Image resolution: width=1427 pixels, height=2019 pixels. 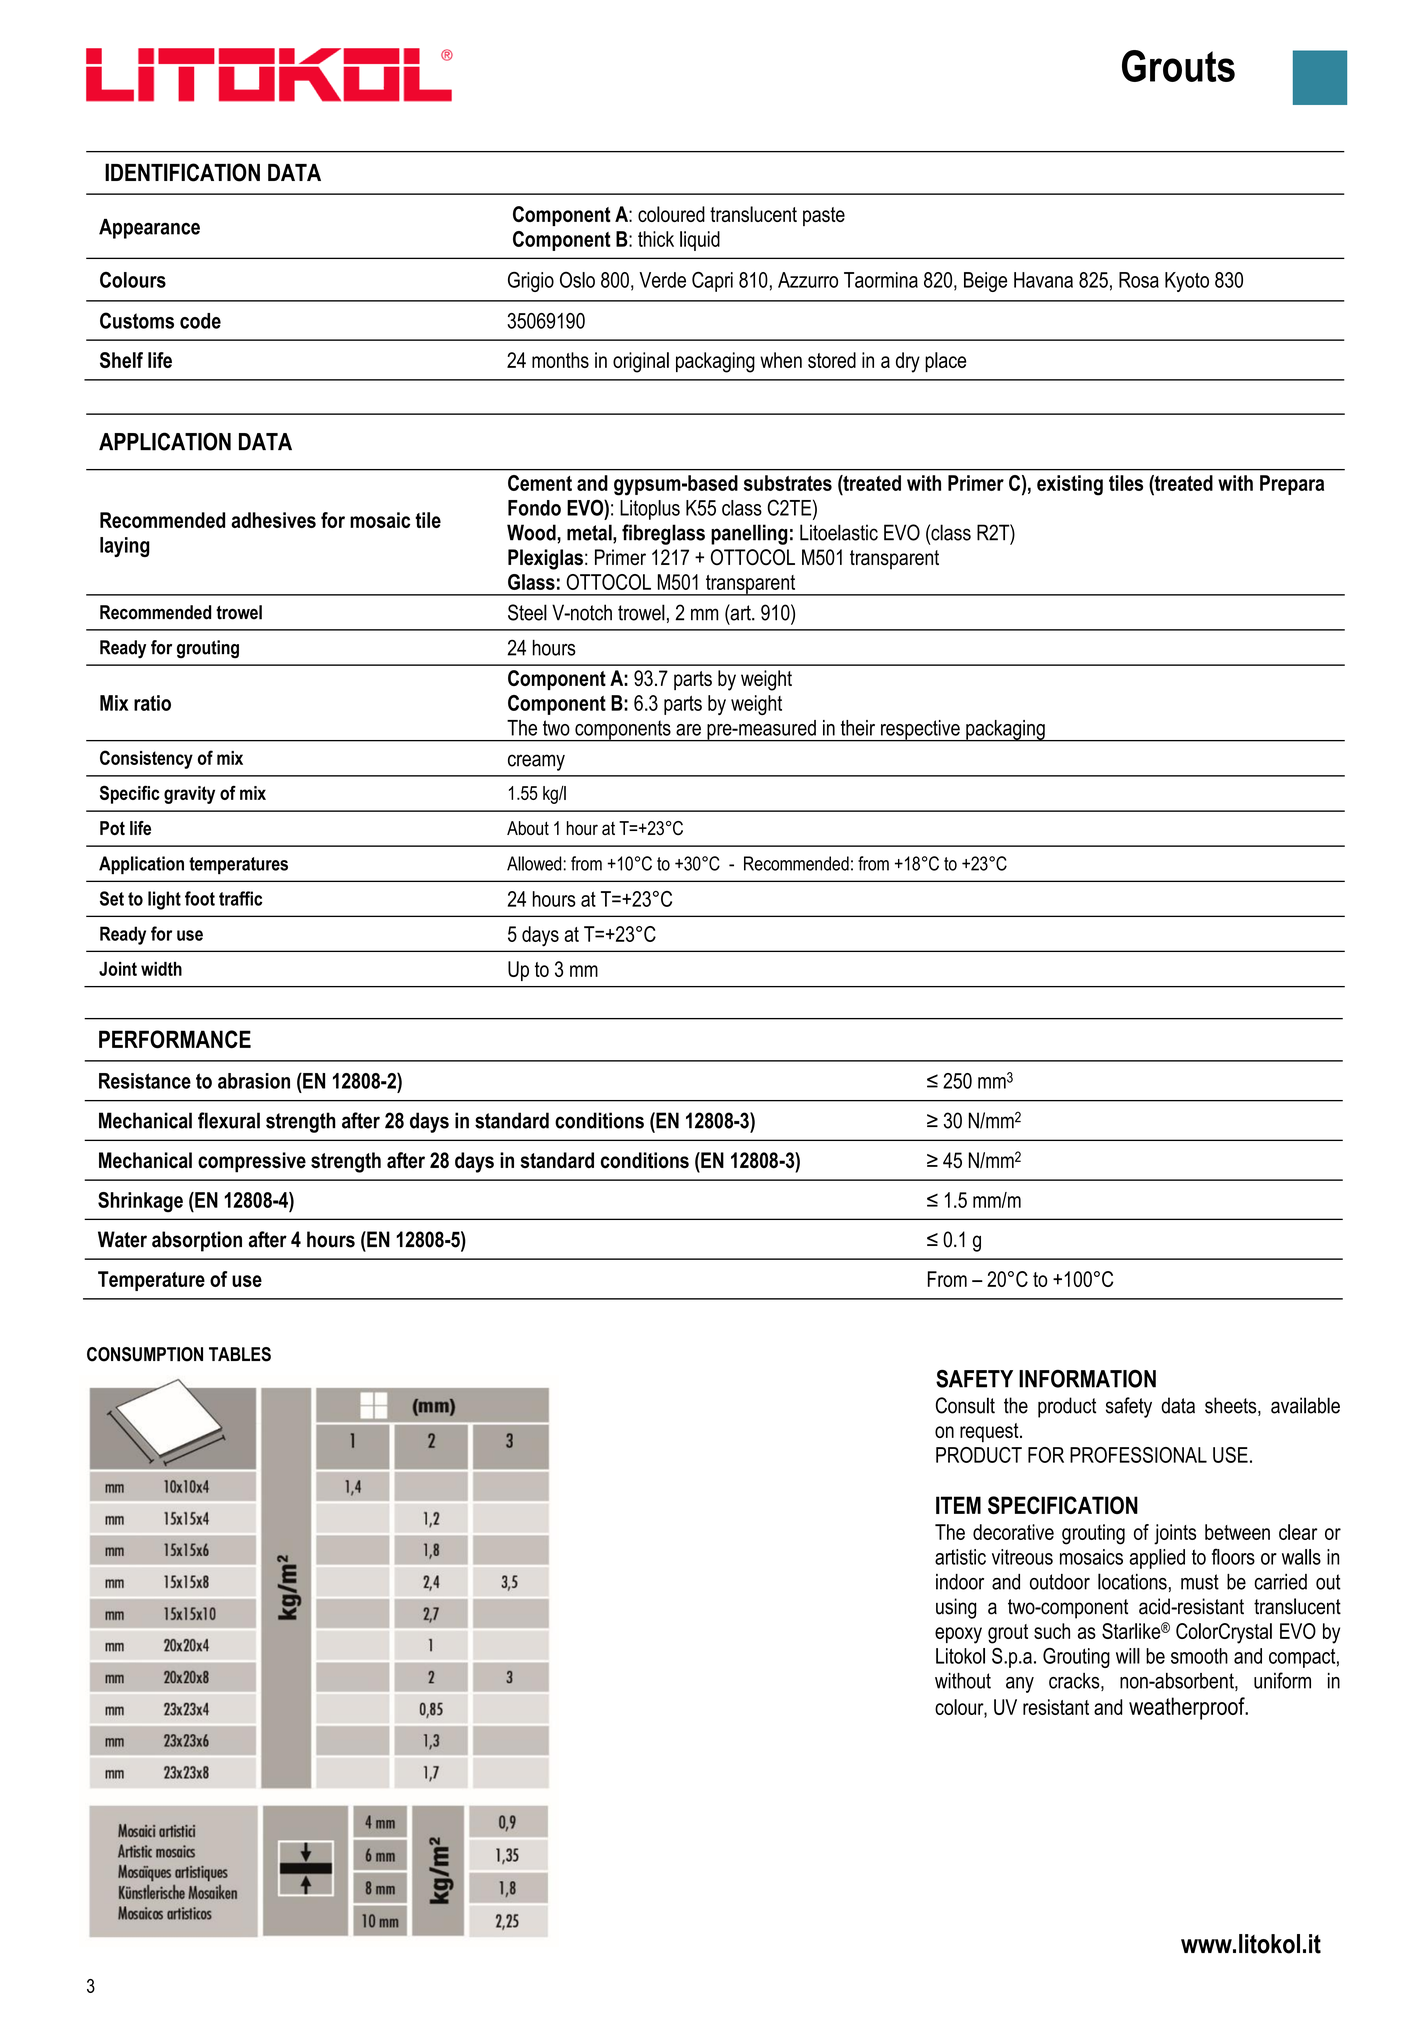 I want to click on liquid, so click(x=700, y=241).
